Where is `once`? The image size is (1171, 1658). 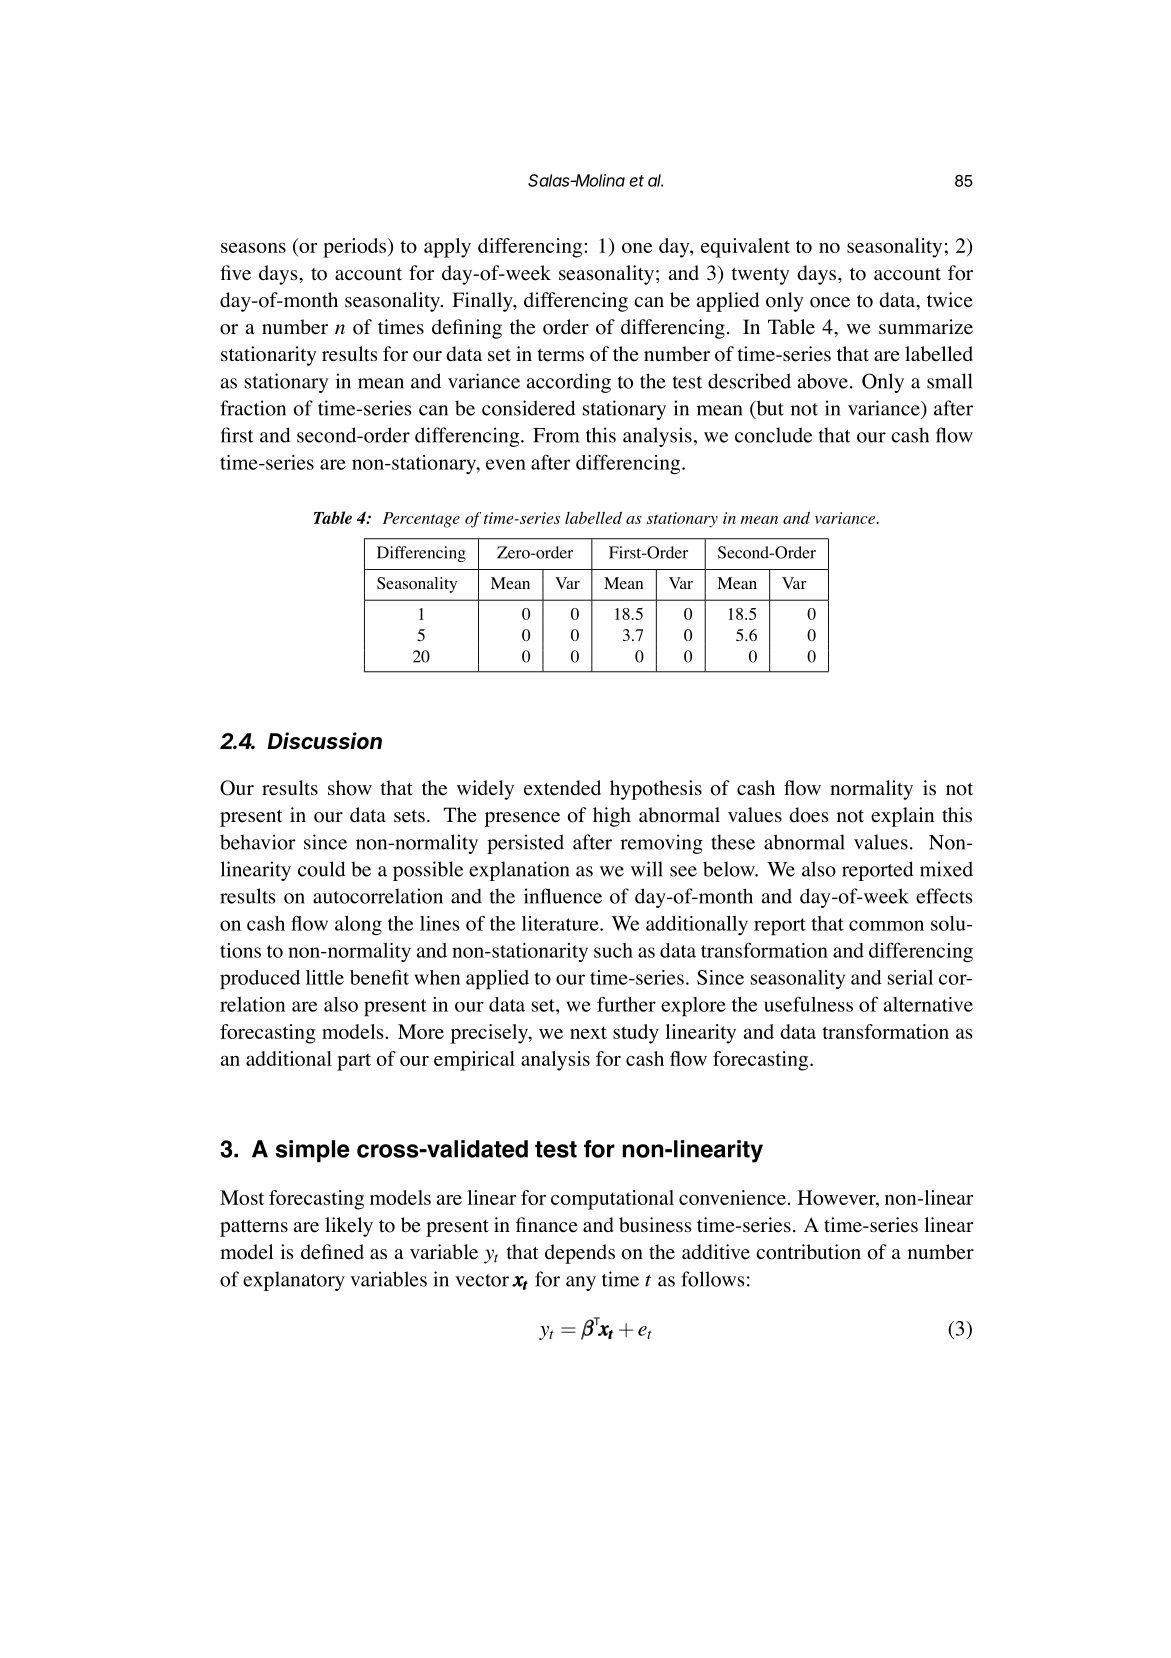
once is located at coordinates (830, 302).
